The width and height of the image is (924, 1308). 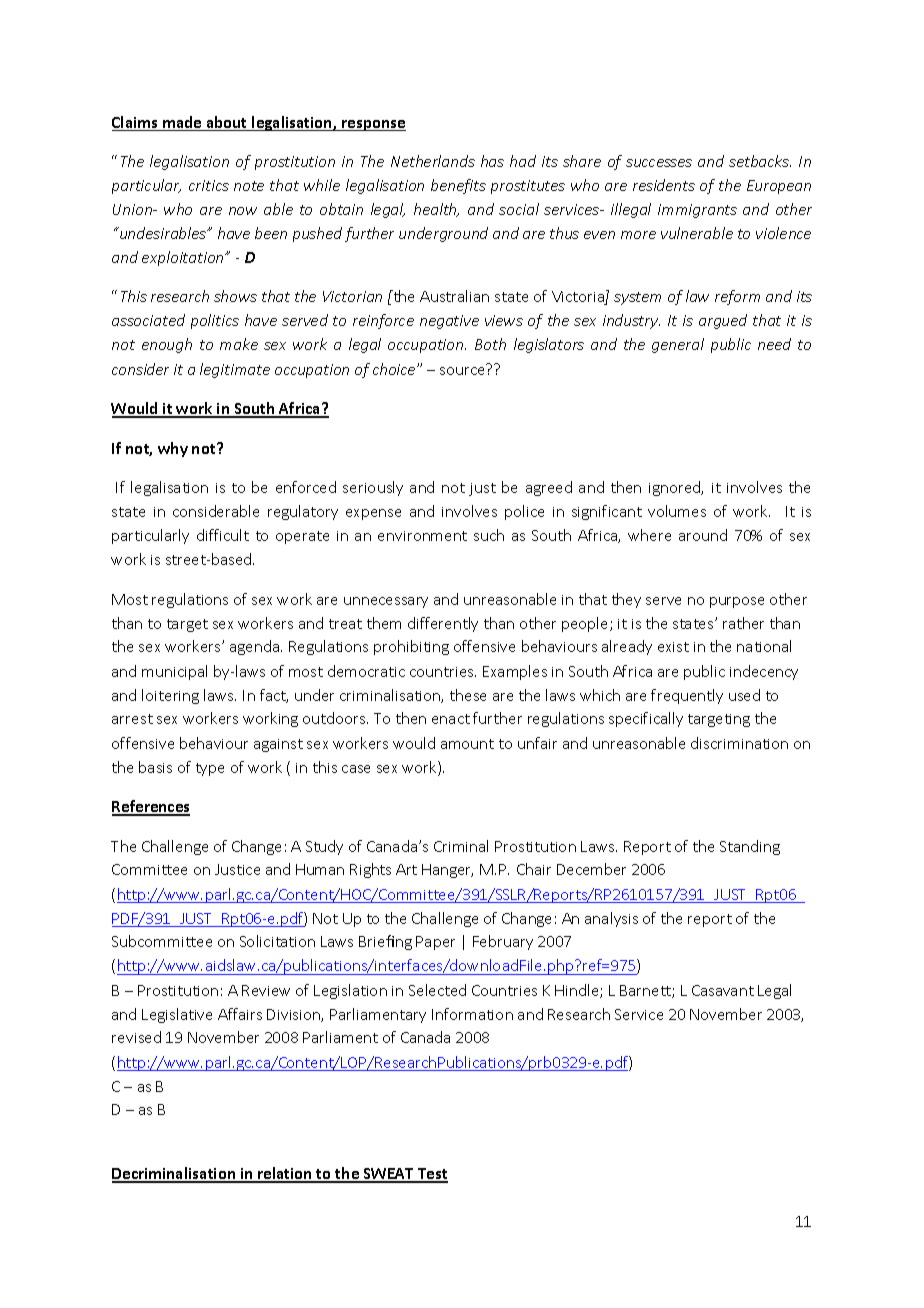 I want to click on Paper, so click(x=435, y=943).
